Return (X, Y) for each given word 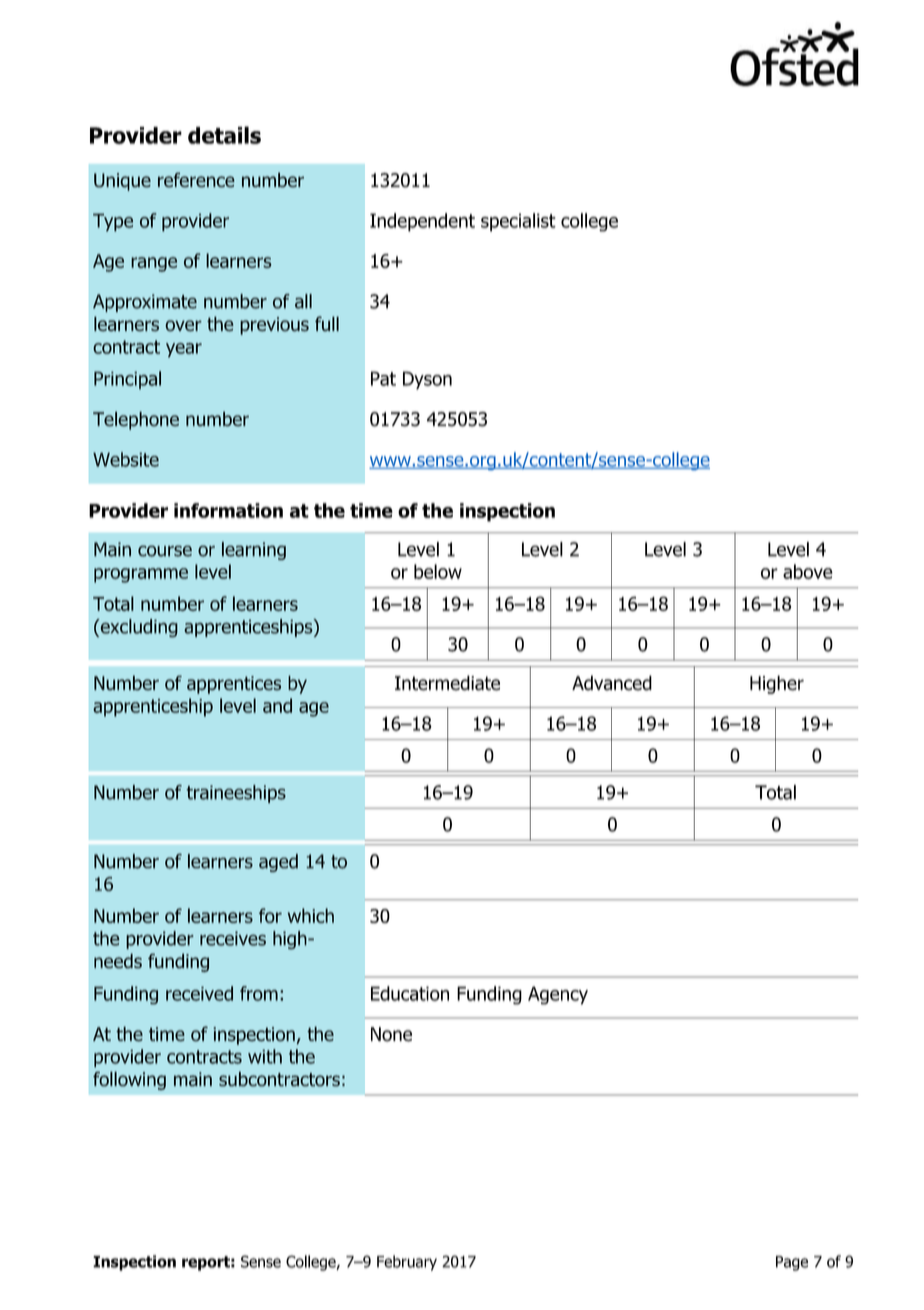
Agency (558, 995)
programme (141, 575)
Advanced (612, 683)
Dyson (427, 380)
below (438, 571)
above (808, 571)
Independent (422, 222)
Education (410, 993)
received (199, 993)
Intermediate (447, 683)
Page (792, 1263)
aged (278, 863)
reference (196, 180)
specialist (518, 222)
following (129, 1080)
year (184, 350)
